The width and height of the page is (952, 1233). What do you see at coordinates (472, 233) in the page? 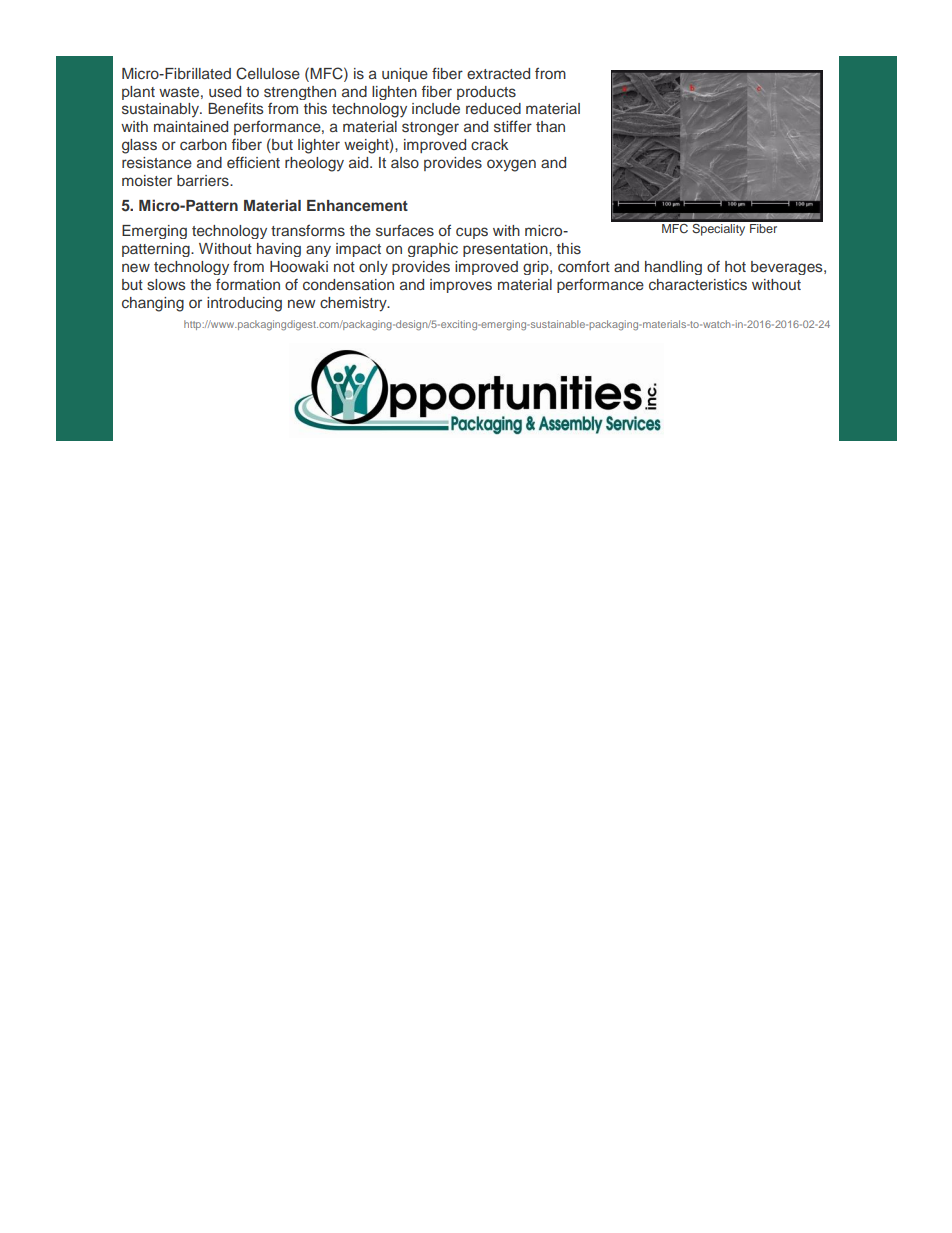
I see `cups` at bounding box center [472, 233].
